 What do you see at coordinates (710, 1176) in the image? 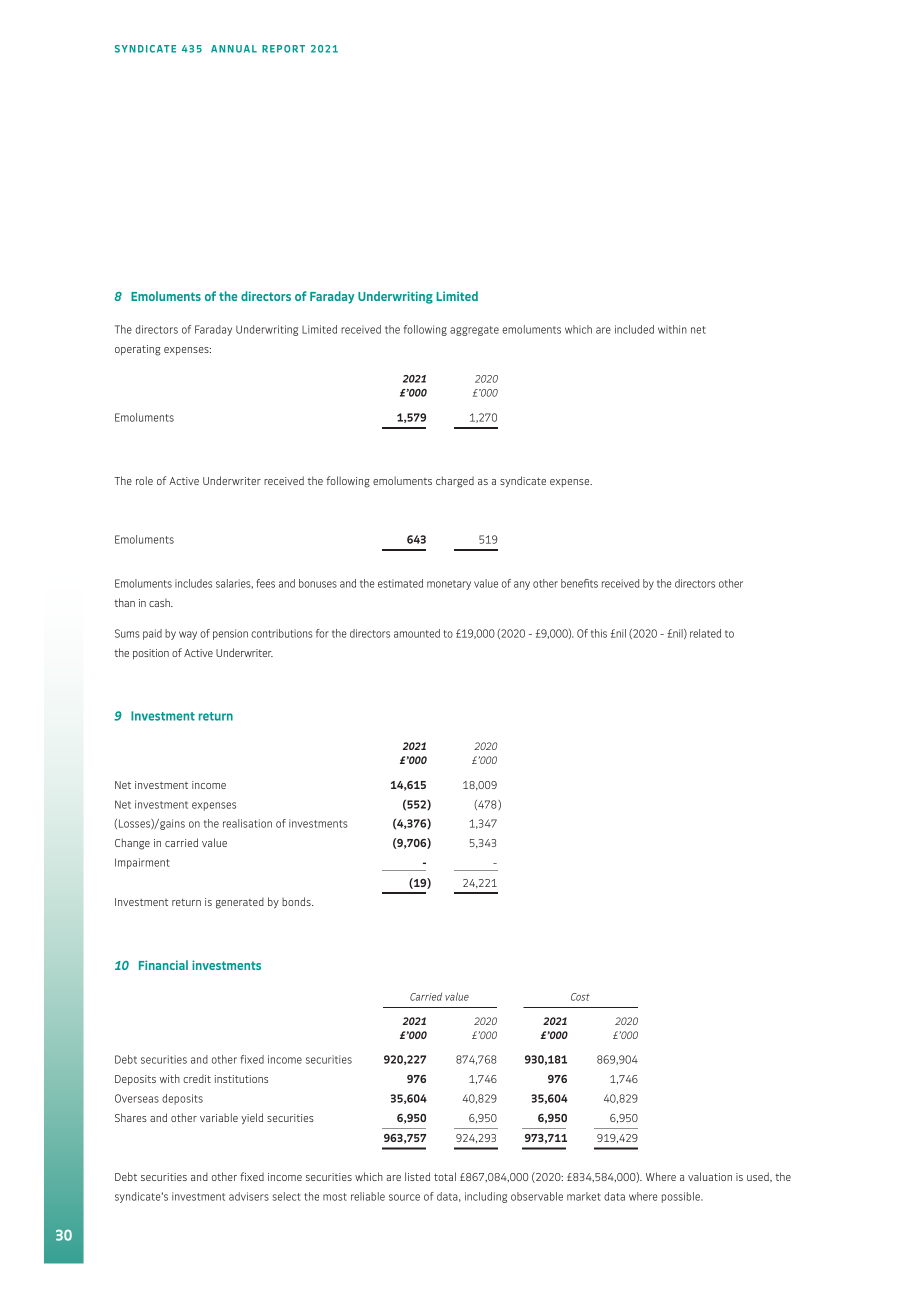
I see `valuation` at bounding box center [710, 1176].
